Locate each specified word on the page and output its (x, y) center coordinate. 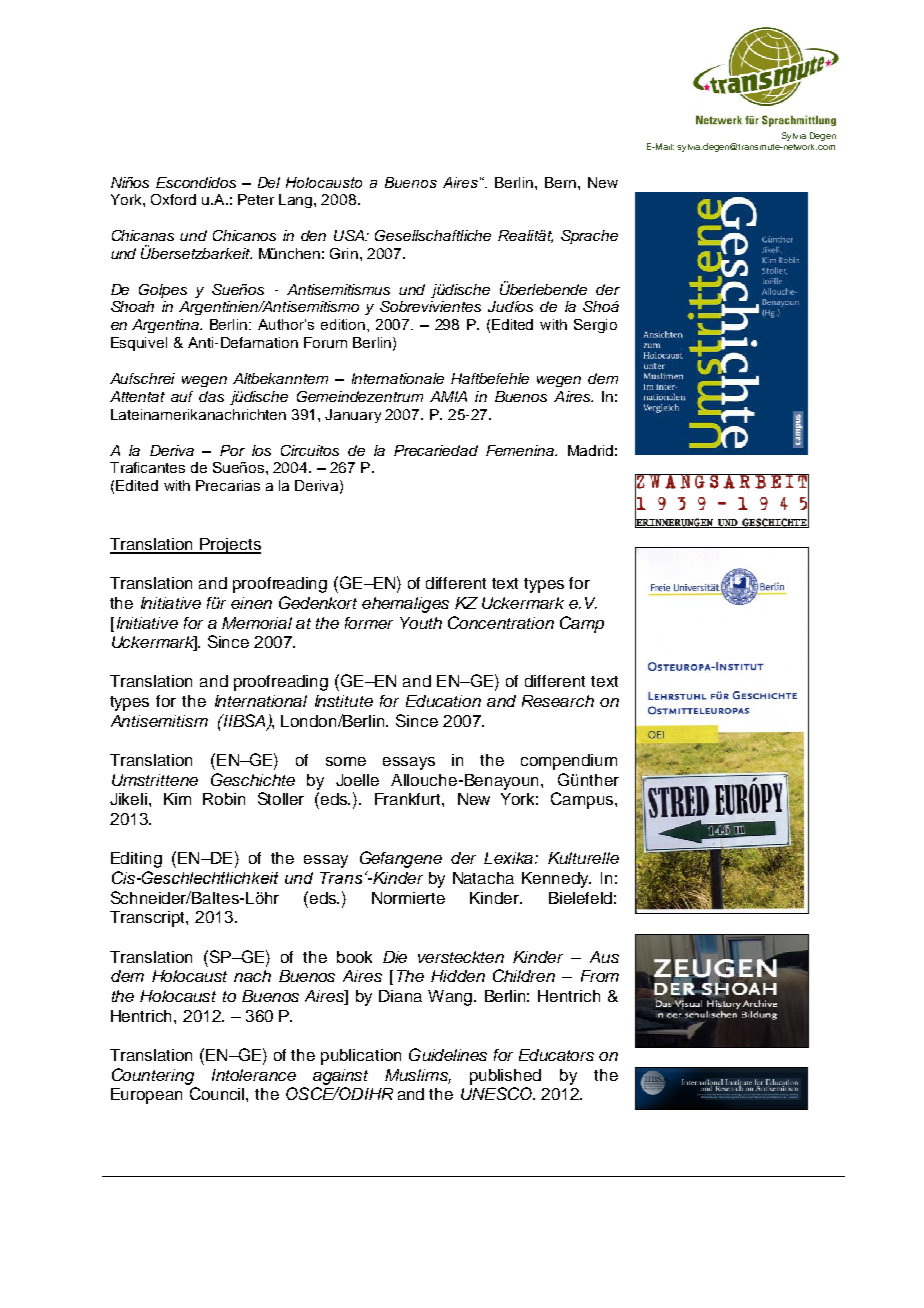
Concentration (501, 622)
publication (361, 1057)
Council (218, 1093)
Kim (177, 799)
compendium (569, 762)
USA (350, 235)
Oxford (173, 199)
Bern (560, 182)
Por (232, 450)
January (353, 416)
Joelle (357, 780)
